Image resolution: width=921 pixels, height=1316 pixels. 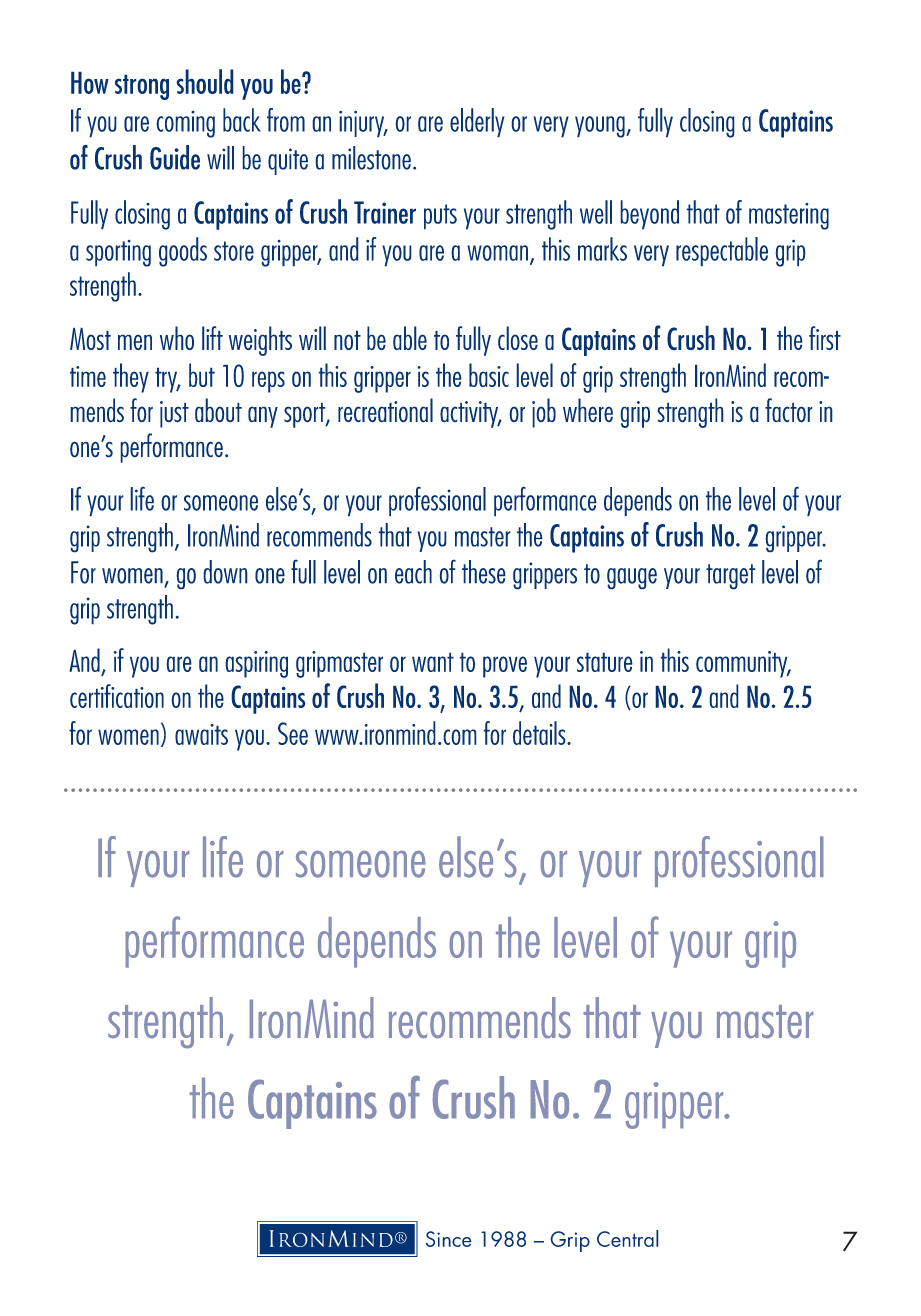 I want to click on Since, so click(x=449, y=1239).
